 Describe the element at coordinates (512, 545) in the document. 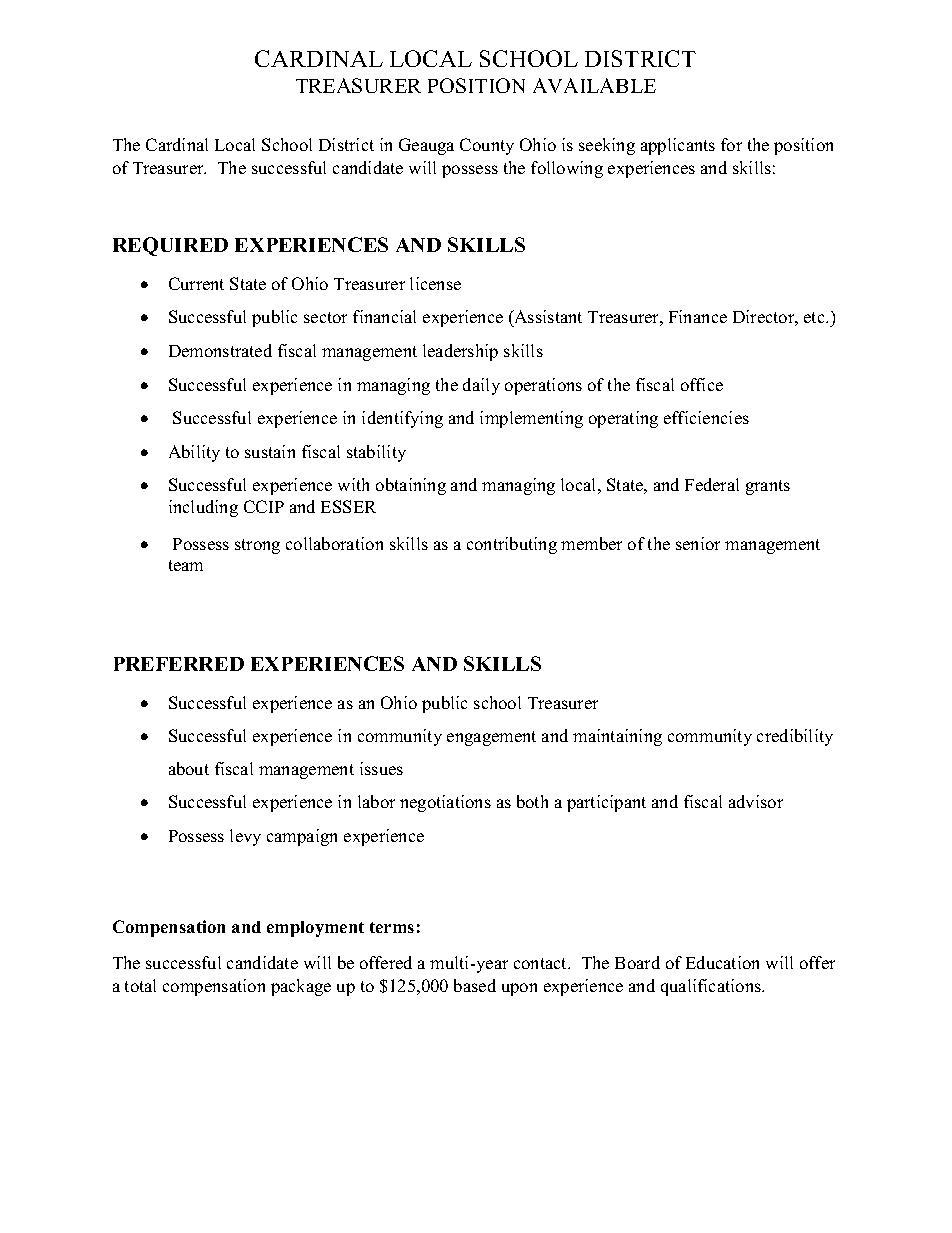

I see `contributing` at that location.
